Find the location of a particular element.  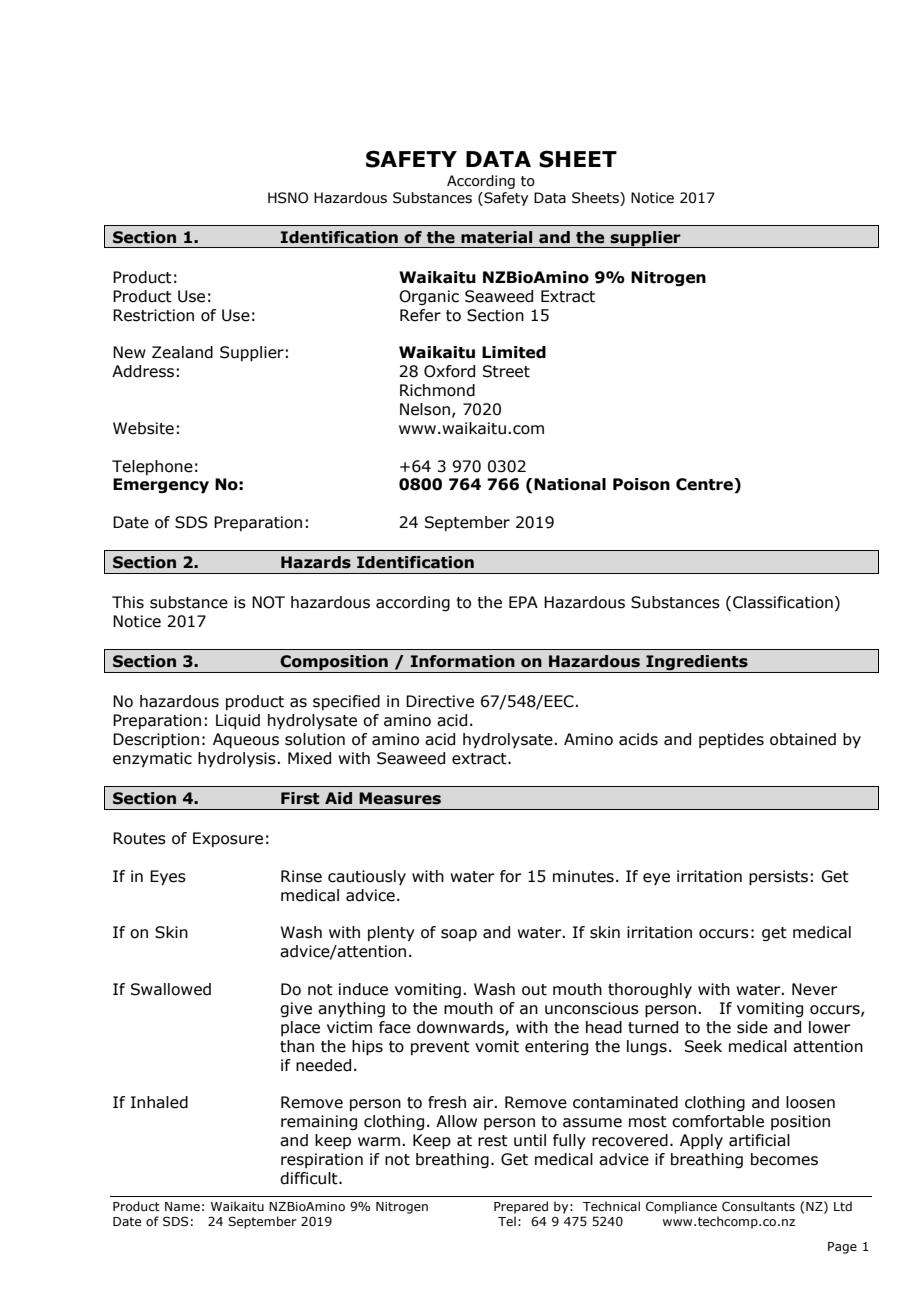

side is located at coordinates (752, 1027).
